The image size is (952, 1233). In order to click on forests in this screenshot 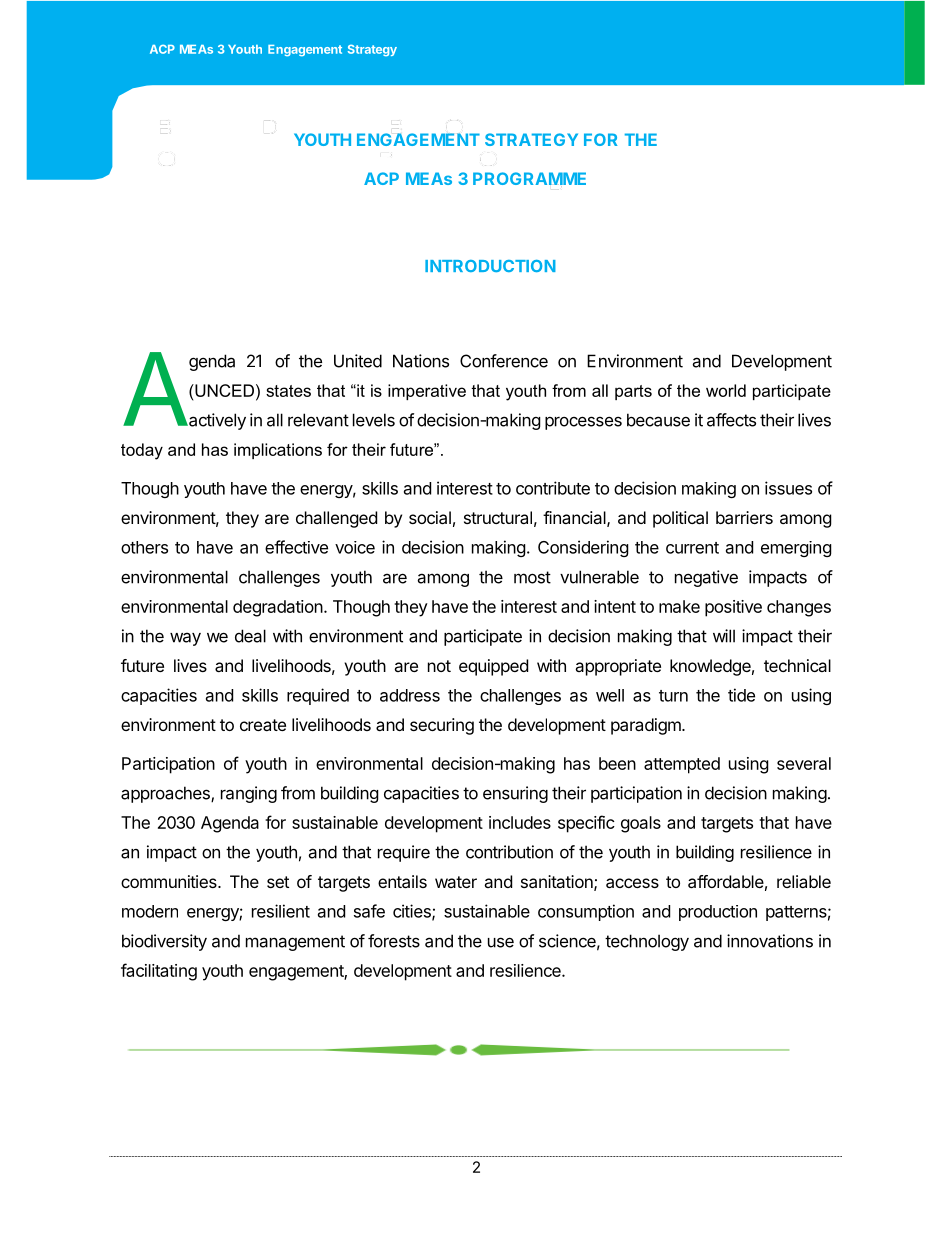, I will do `click(394, 941)`.
